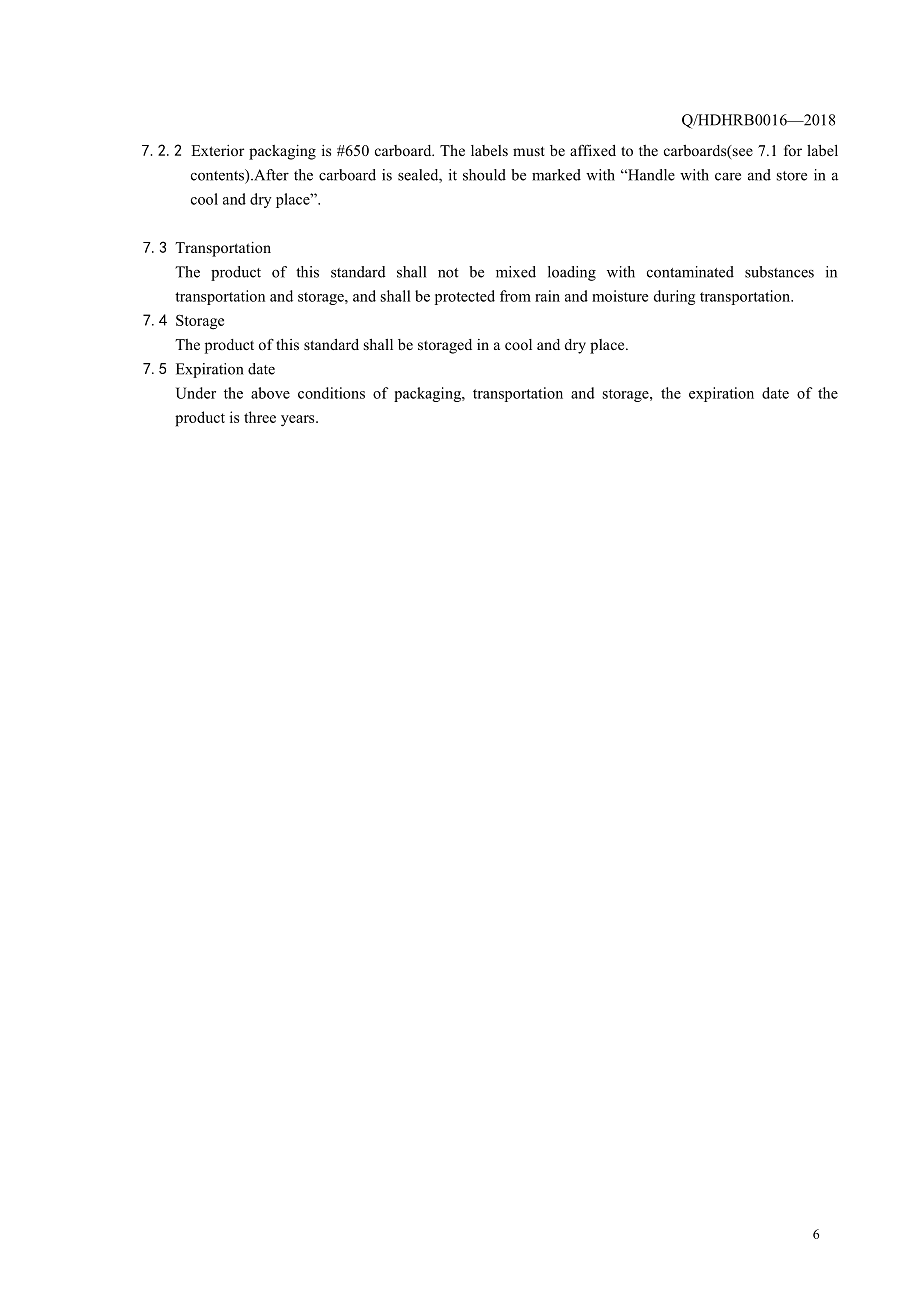 This page has width=924, height=1308. I want to click on years, so click(299, 420).
